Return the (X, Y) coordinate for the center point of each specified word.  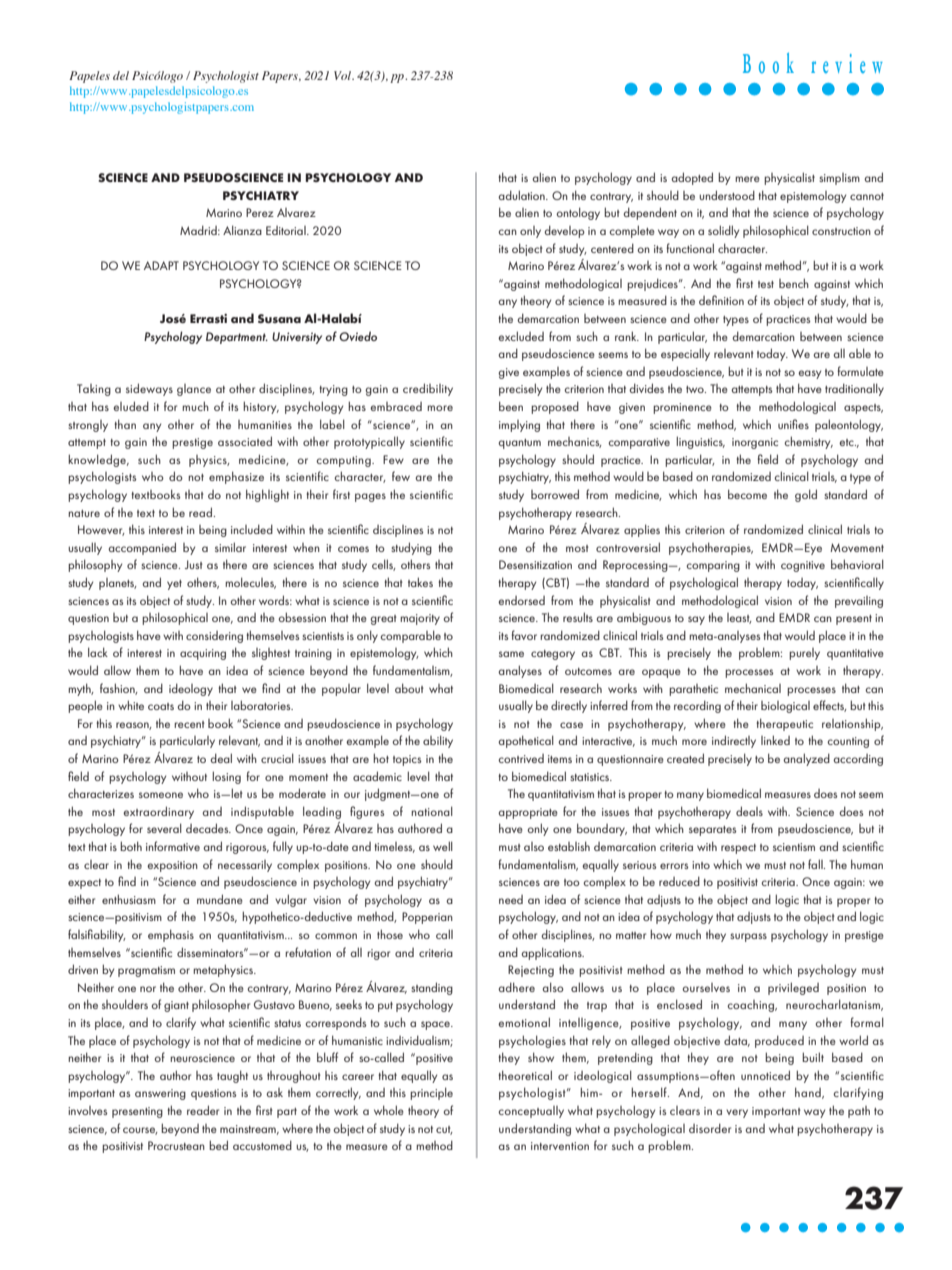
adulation (522, 195)
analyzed (806, 759)
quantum (519, 444)
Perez (260, 212)
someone (161, 795)
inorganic (755, 443)
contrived (521, 758)
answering (160, 1094)
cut (444, 1130)
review (847, 63)
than (125, 424)
